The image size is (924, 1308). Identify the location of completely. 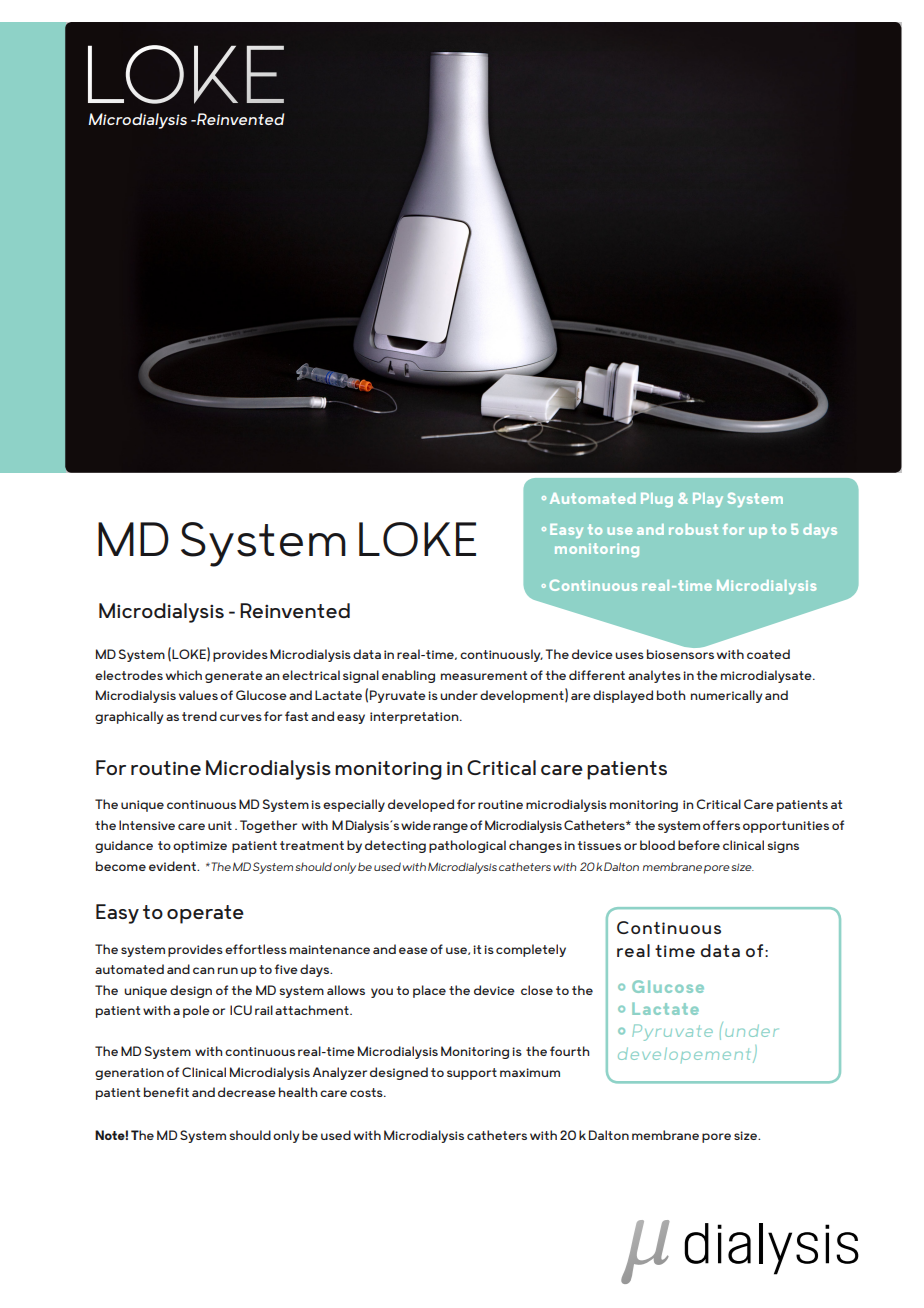
(531, 950).
